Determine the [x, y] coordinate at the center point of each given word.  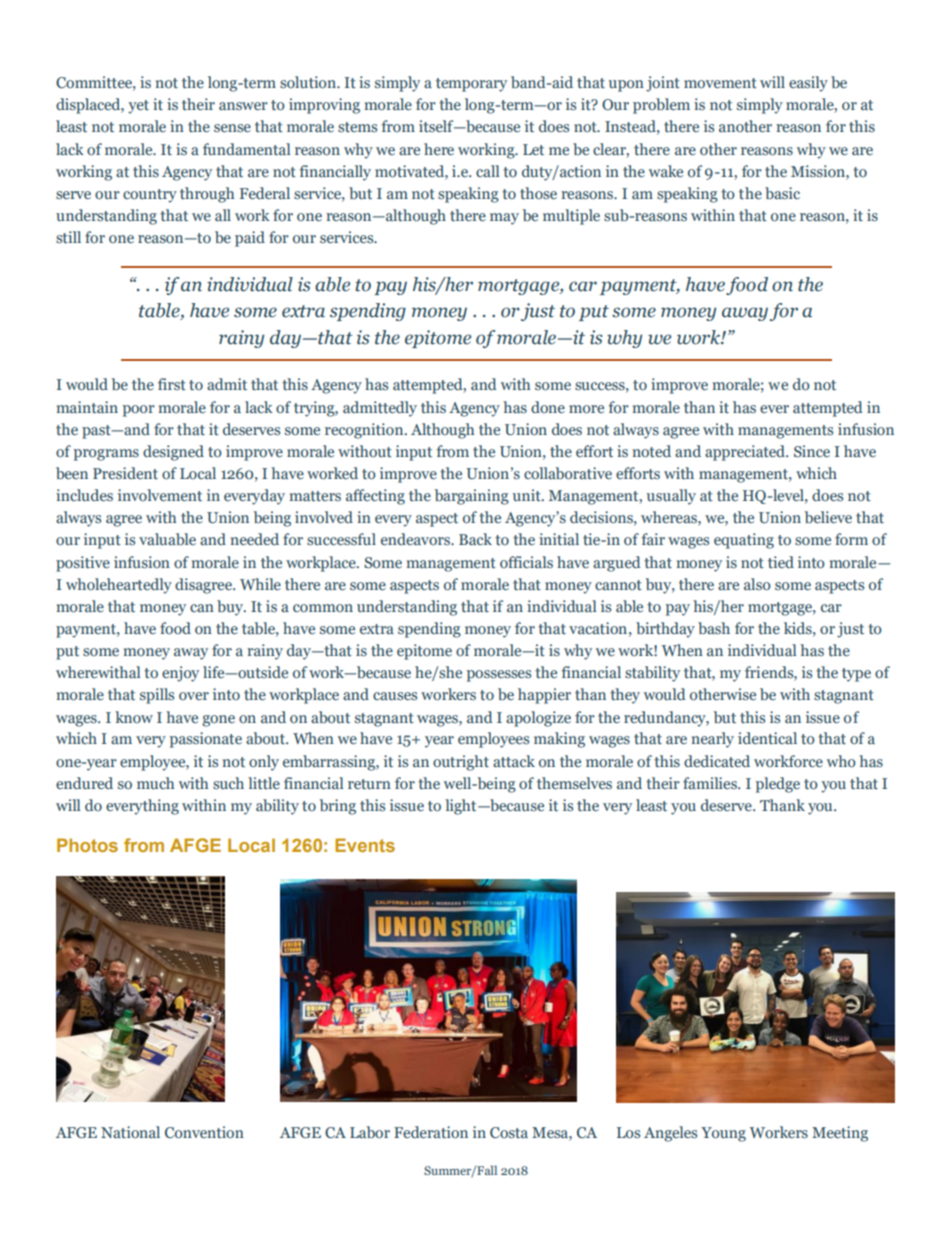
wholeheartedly [119, 586]
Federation [431, 1132]
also [757, 584]
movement [720, 83]
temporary [471, 85]
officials [526, 562]
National [130, 1132]
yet [138, 107]
